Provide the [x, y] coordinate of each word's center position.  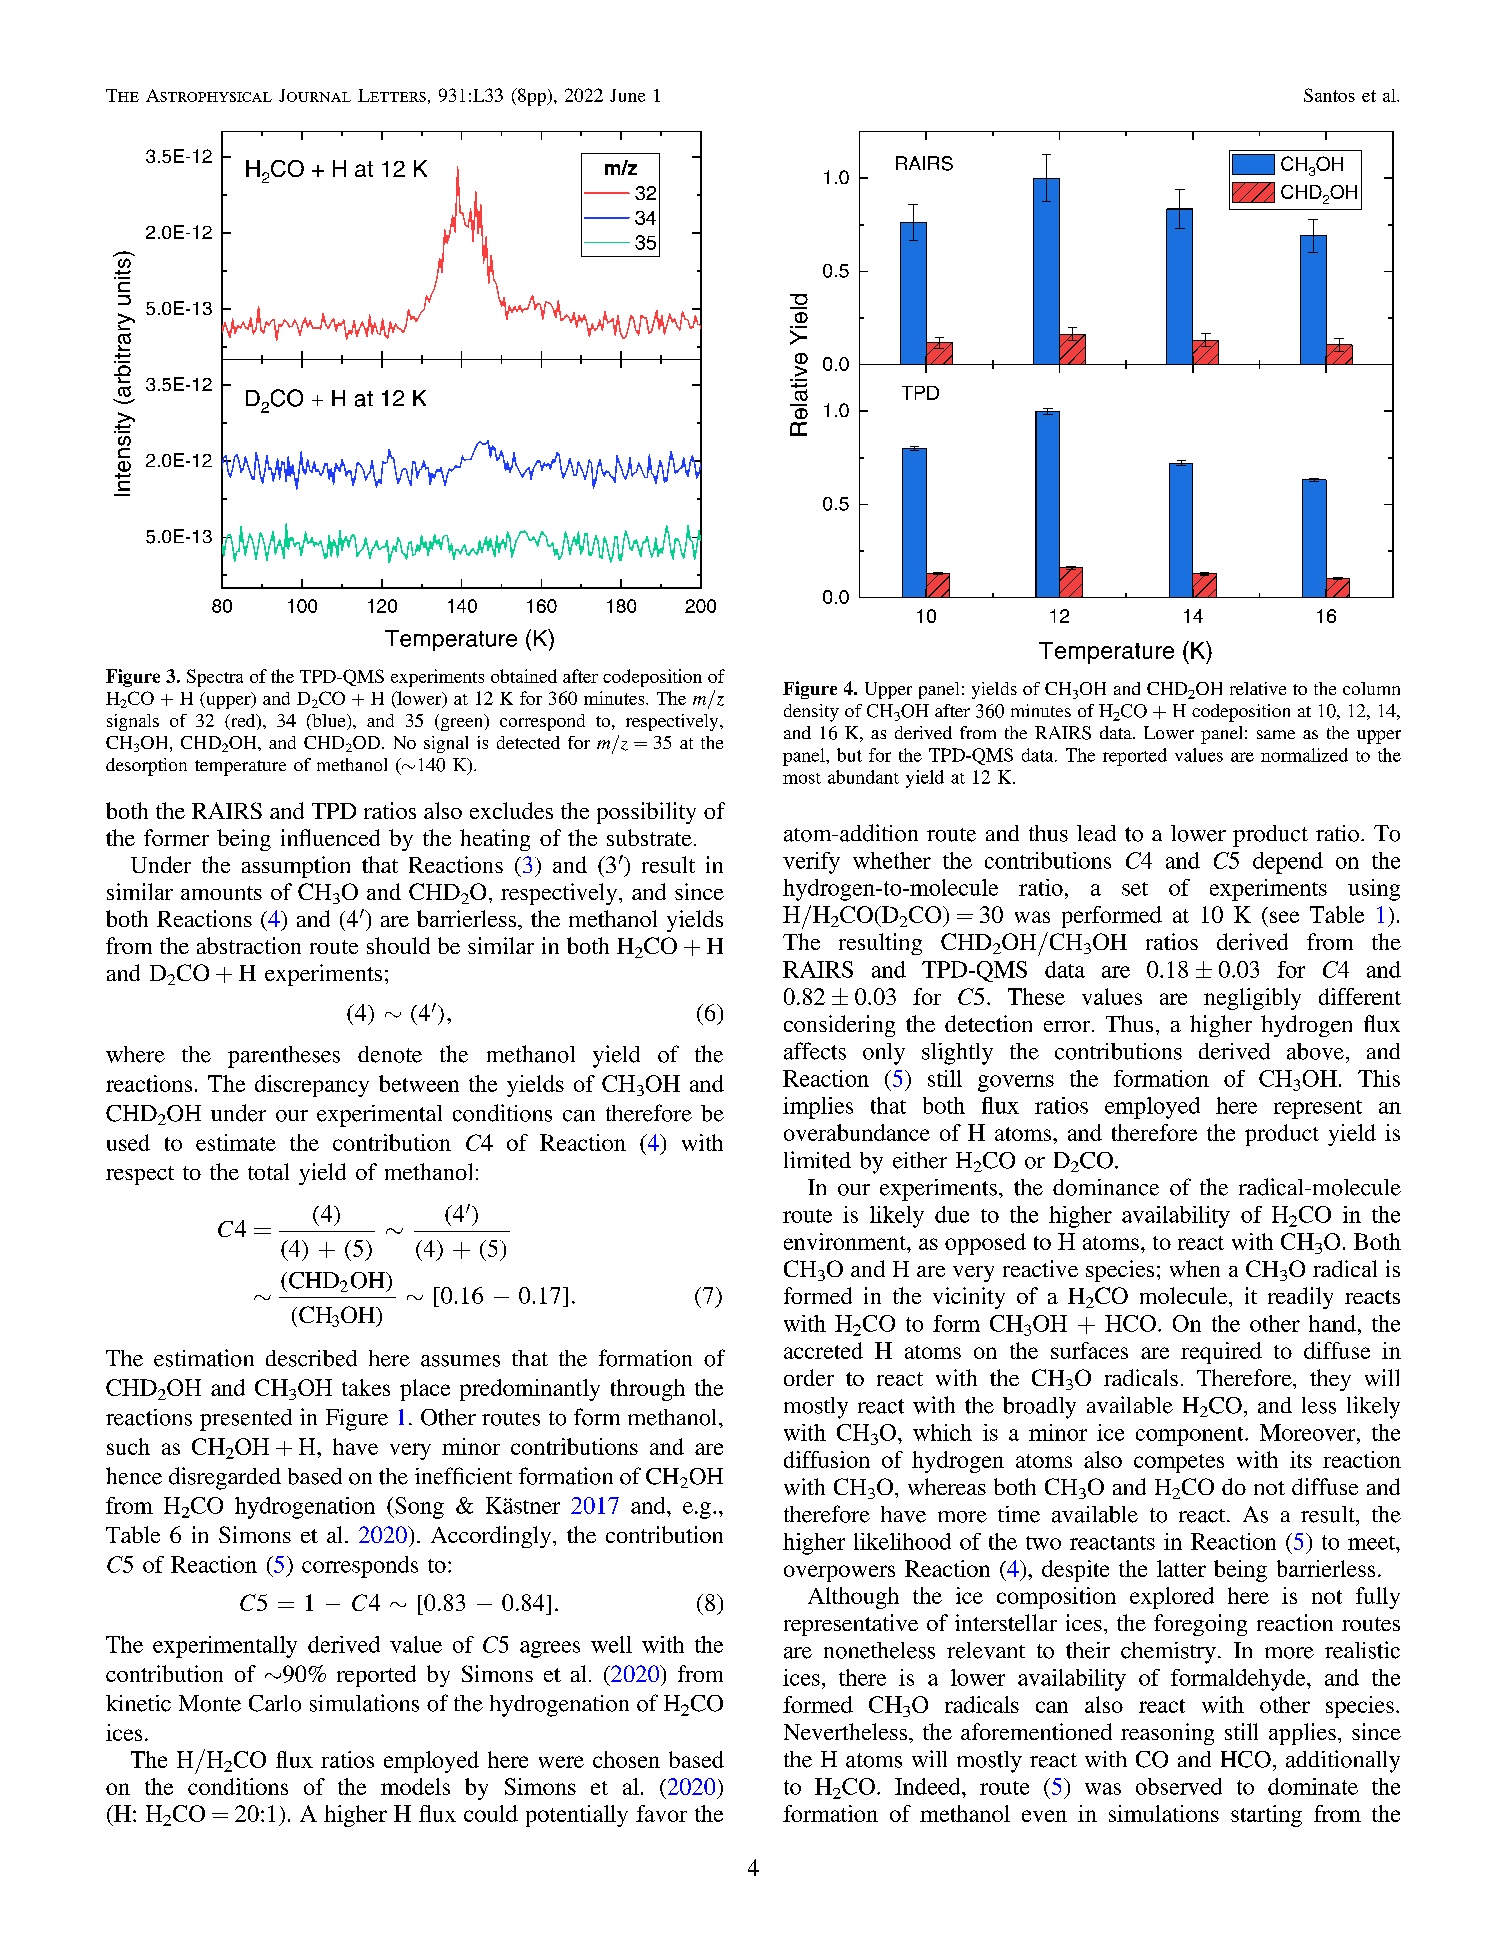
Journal [315, 95]
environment [846, 1241]
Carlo [275, 1703]
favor [661, 1813]
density [811, 713]
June [627, 95]
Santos [1329, 95]
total [268, 1171]
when [1195, 1268]
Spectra [215, 678]
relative [1258, 688]
